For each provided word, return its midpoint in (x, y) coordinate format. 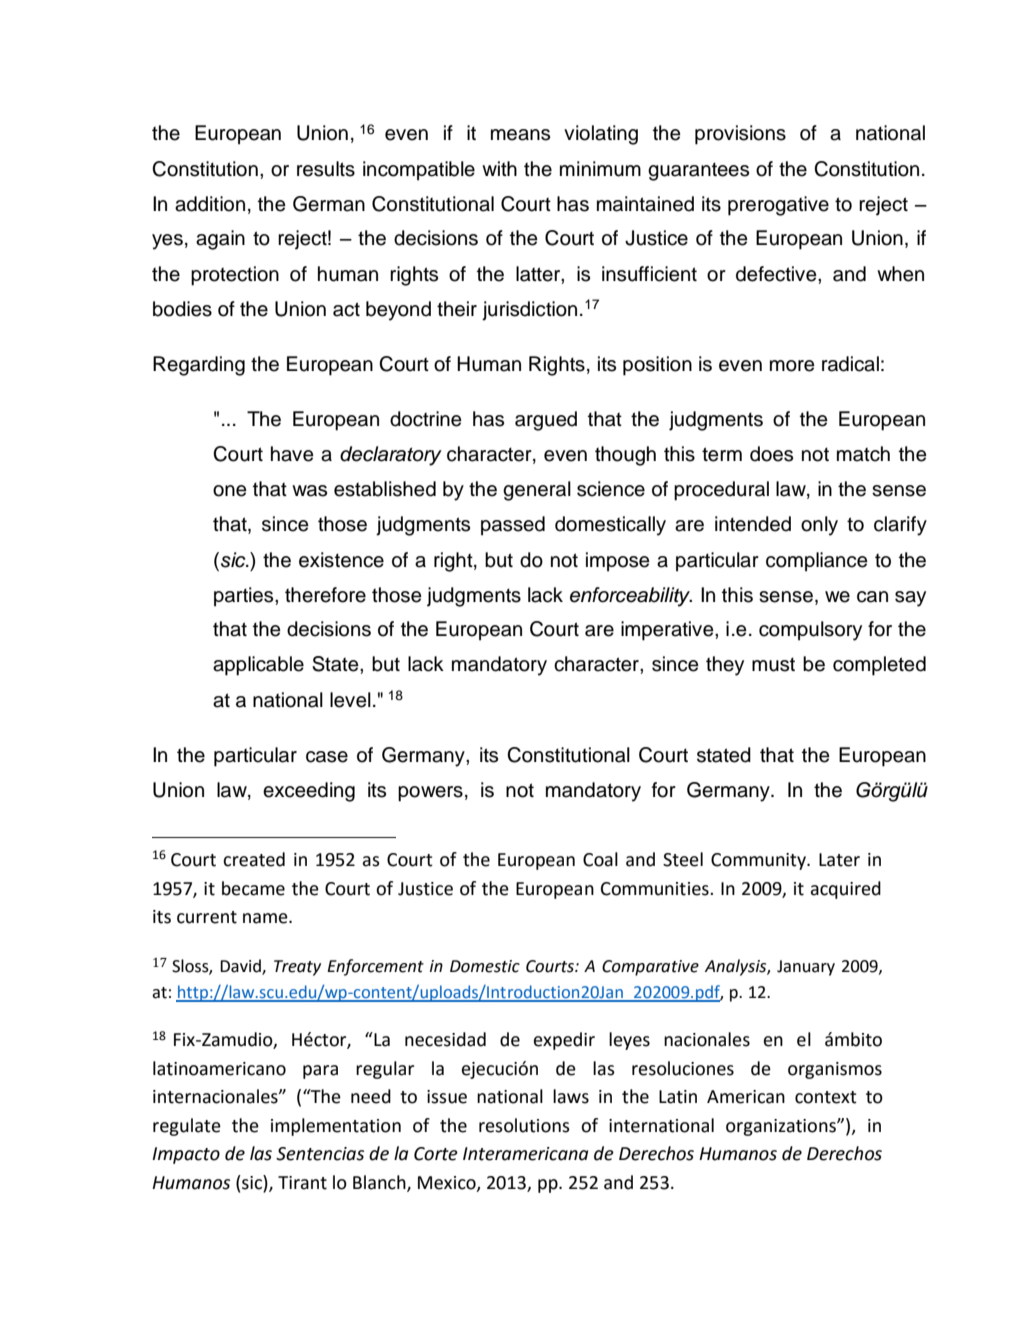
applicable (258, 666)
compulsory (810, 631)
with (499, 168)
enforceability (631, 597)
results (326, 169)
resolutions (524, 1125)
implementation (336, 1127)
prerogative (778, 206)
